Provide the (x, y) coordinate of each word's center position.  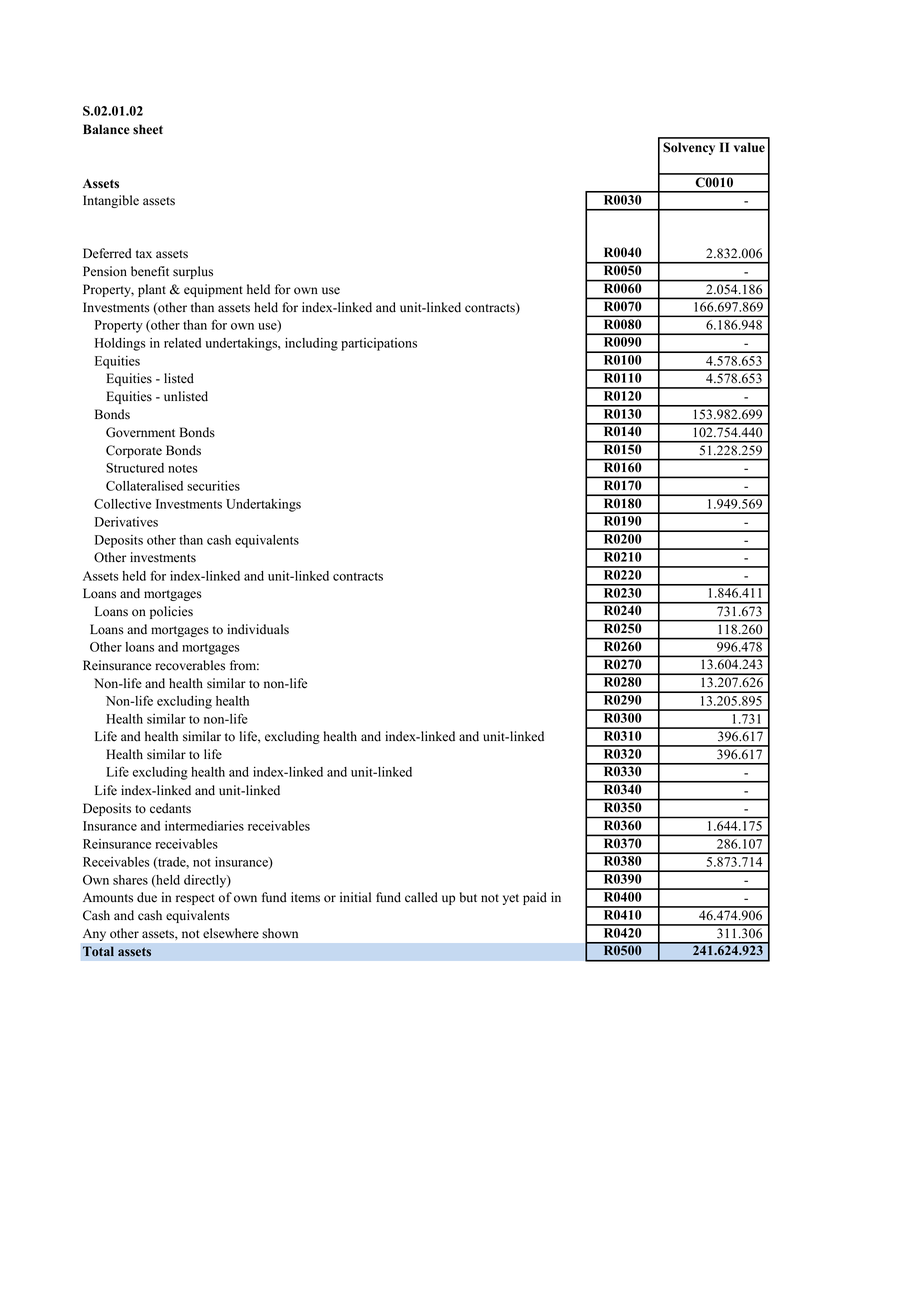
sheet (148, 129)
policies (171, 612)
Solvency (689, 148)
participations (379, 344)
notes (182, 468)
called (421, 897)
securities (213, 486)
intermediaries (204, 826)
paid (535, 898)
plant (152, 290)
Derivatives (126, 522)
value (749, 147)
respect (195, 899)
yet (511, 899)
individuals (258, 629)
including (311, 344)
